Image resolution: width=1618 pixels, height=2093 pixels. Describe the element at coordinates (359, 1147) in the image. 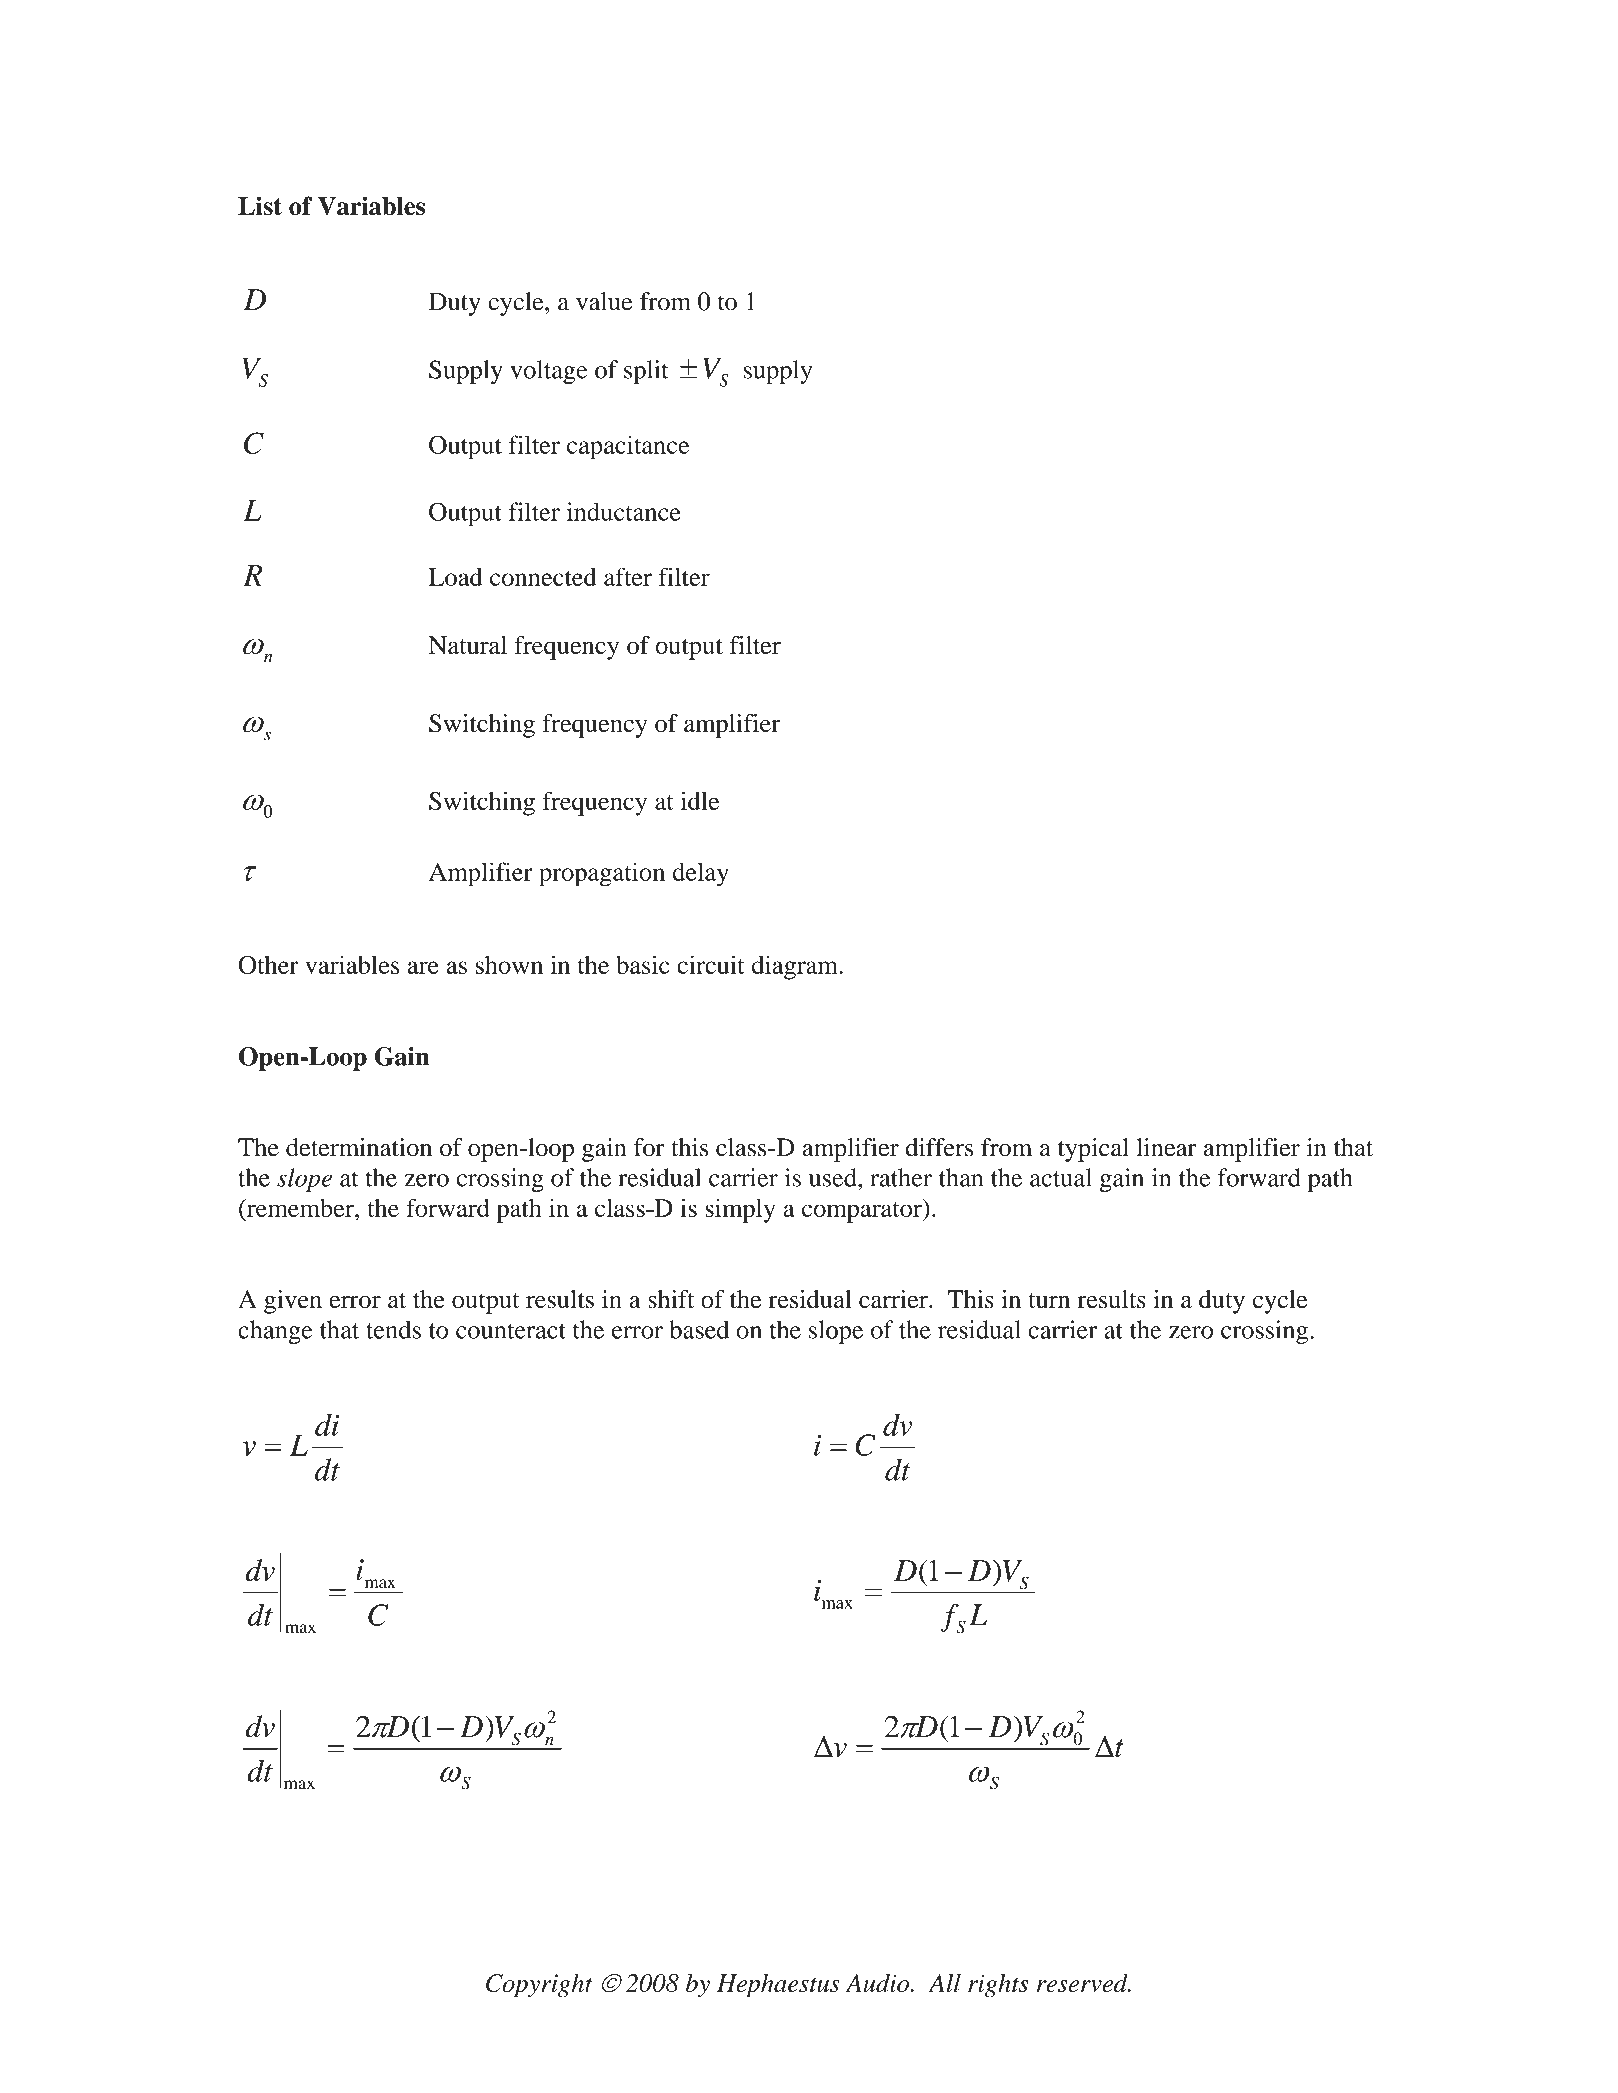

I see `determination` at that location.
